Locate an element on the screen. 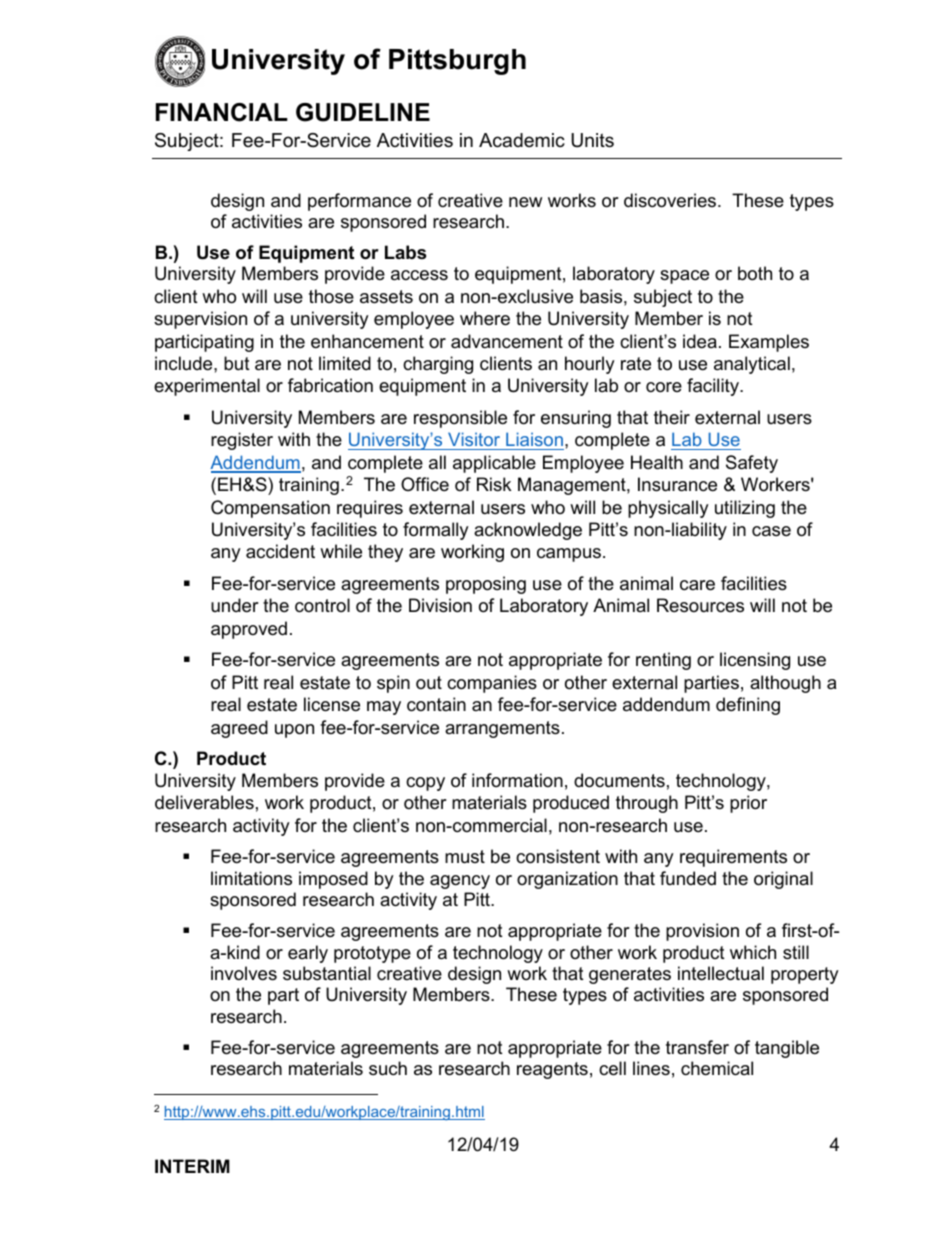 This screenshot has width=952, height=1233. Academic is located at coordinates (522, 140).
